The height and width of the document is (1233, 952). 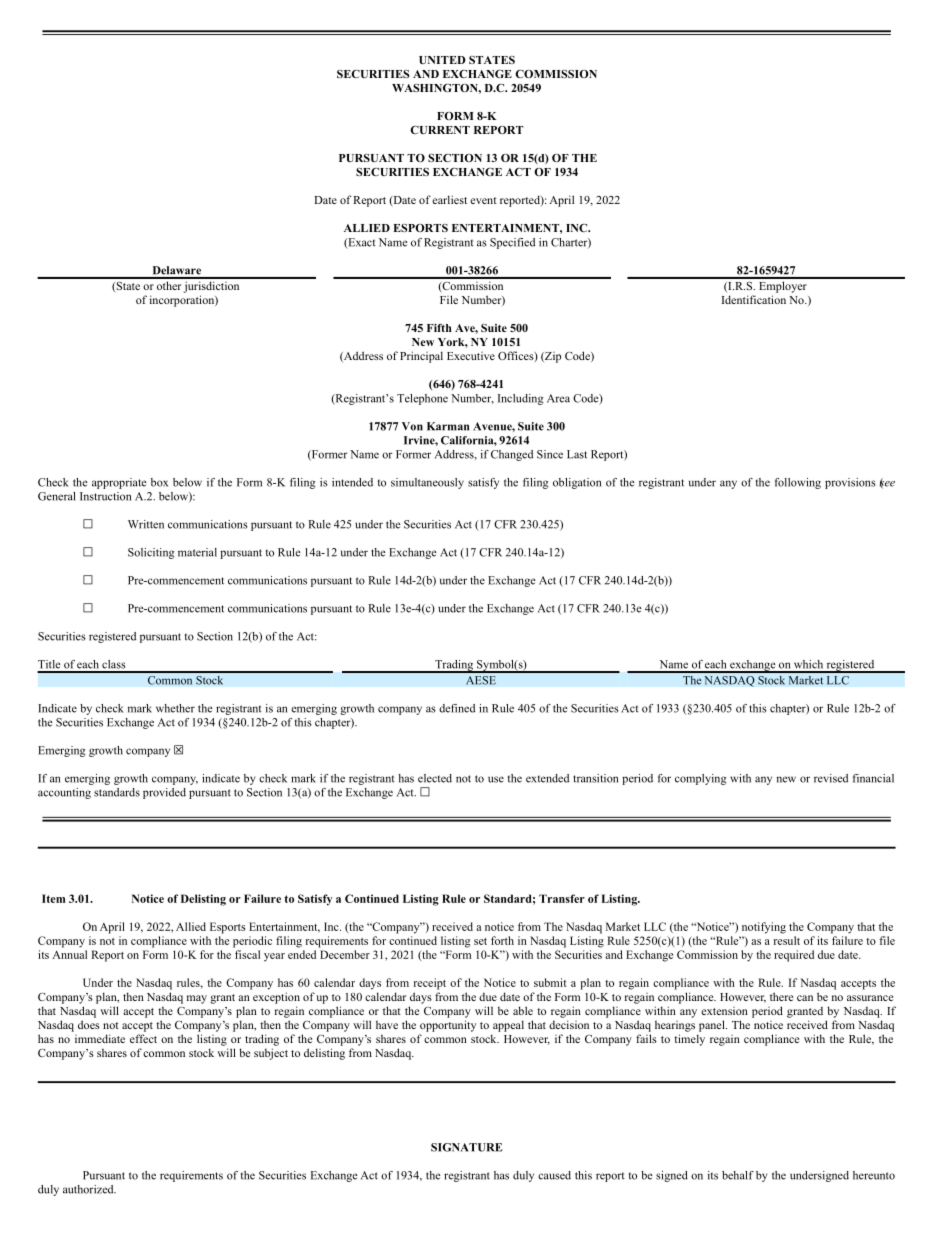 I want to click on UNITED, so click(x=442, y=60).
